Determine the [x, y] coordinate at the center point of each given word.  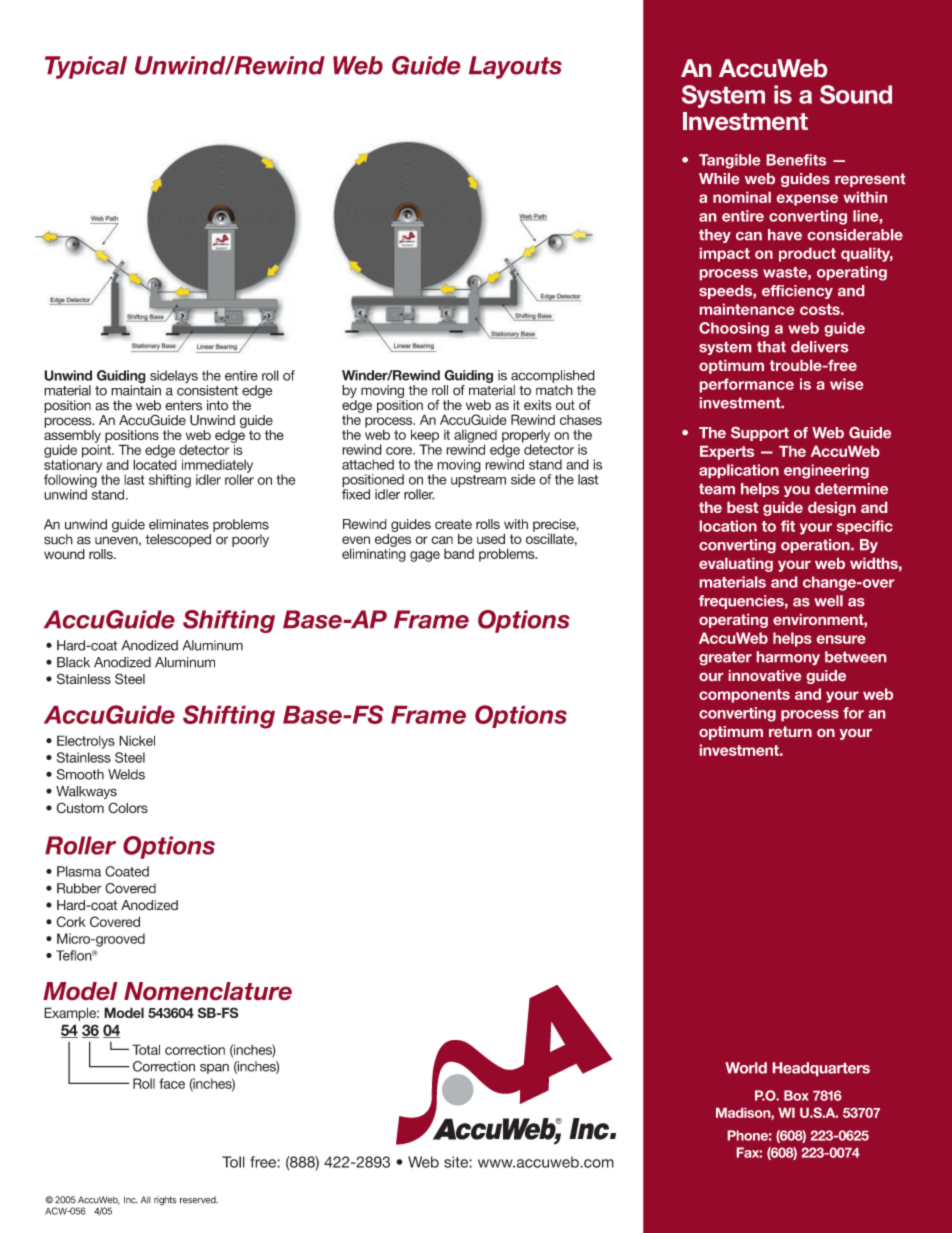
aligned [475, 437]
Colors [128, 808]
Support [760, 434]
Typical [86, 67]
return [790, 731]
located [155, 463]
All [146, 1199]
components [744, 696]
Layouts [515, 67]
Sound [856, 94]
